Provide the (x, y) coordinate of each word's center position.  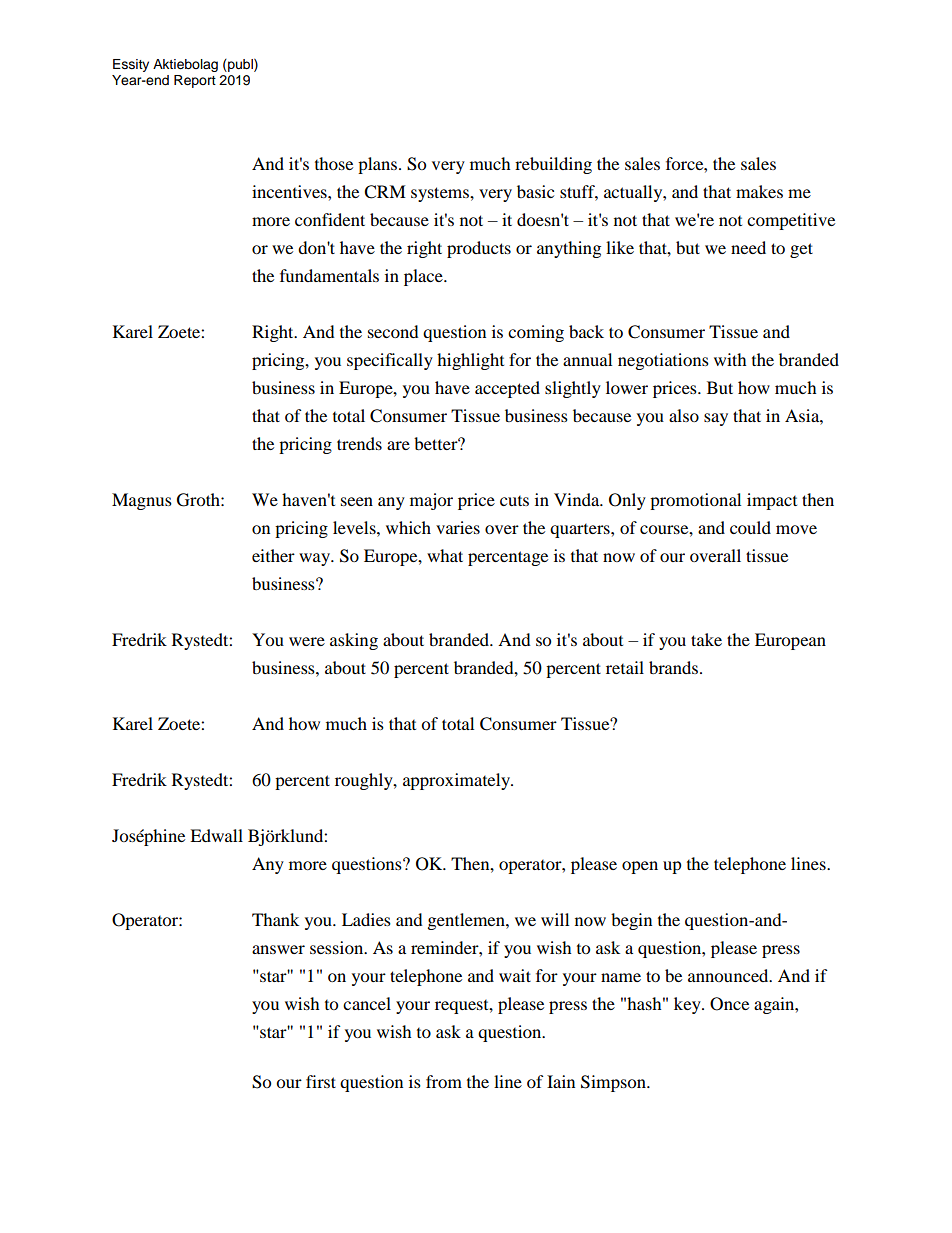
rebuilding (553, 165)
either (273, 555)
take (706, 639)
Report (195, 81)
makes (759, 191)
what (445, 555)
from (444, 1081)
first (321, 1081)
